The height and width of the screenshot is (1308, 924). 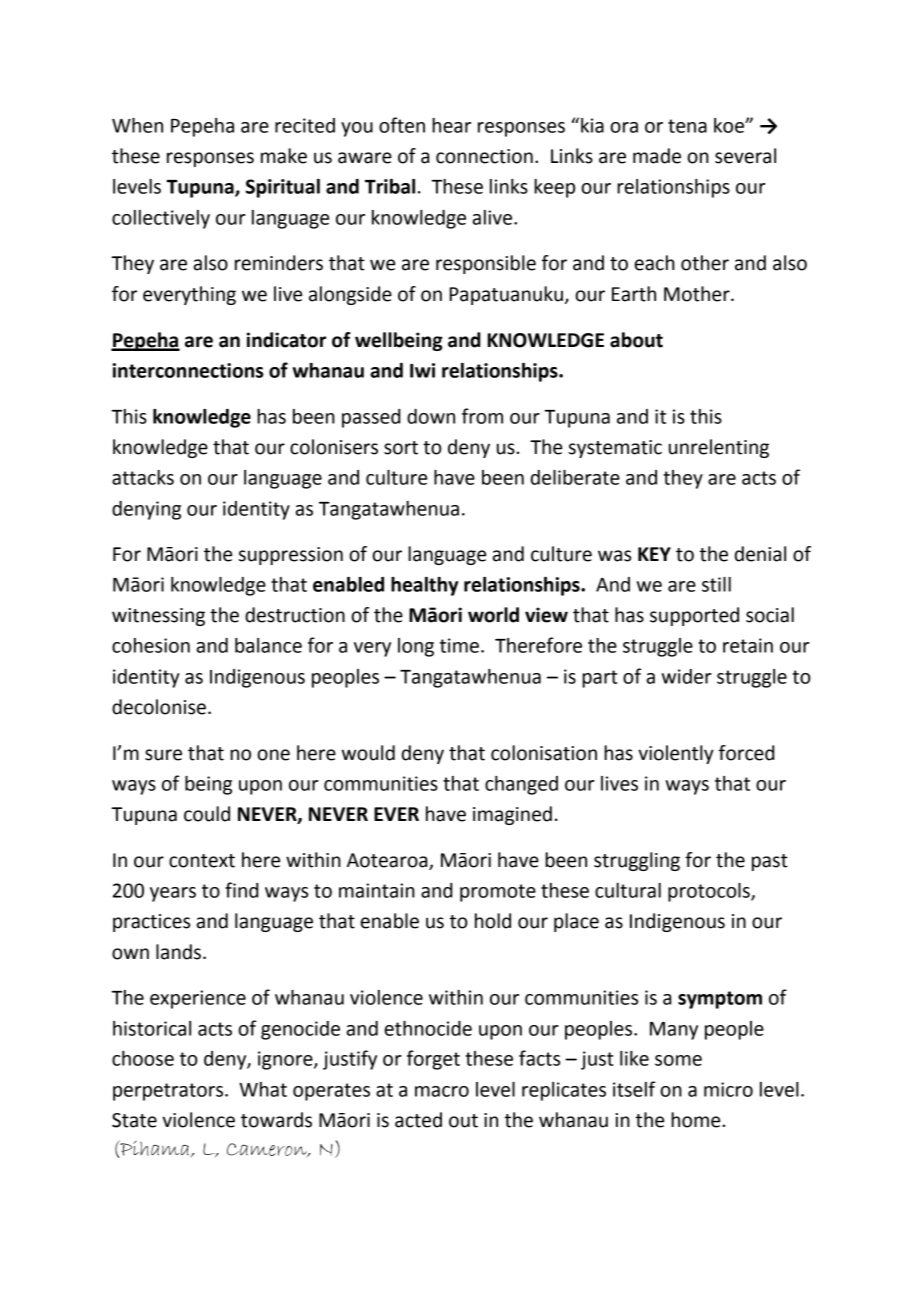 What do you see at coordinates (418, 1120) in the screenshot?
I see `acted` at bounding box center [418, 1120].
